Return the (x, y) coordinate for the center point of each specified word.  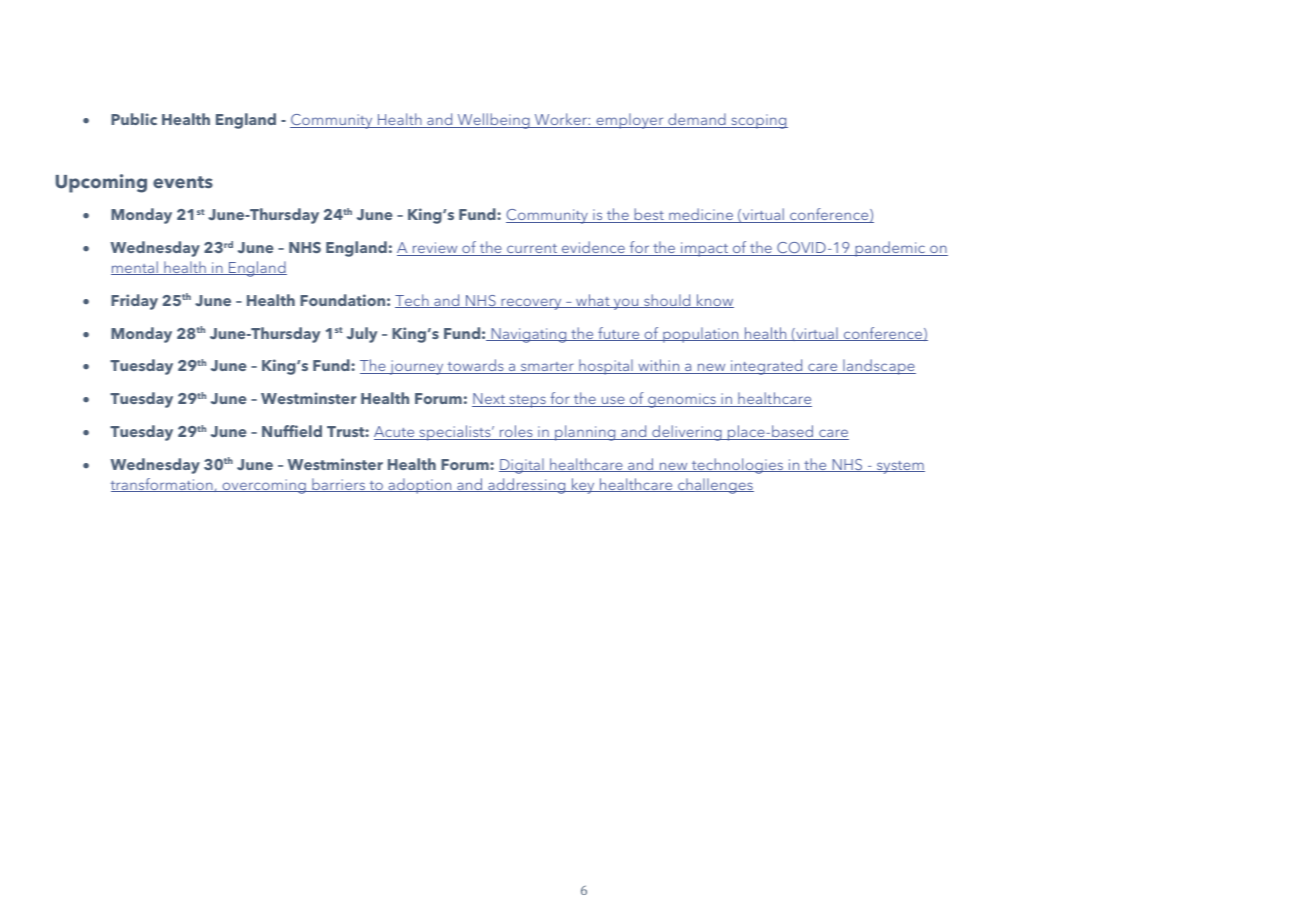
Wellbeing (493, 121)
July (362, 335)
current (532, 250)
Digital (522, 466)
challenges (715, 486)
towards (475, 366)
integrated (767, 367)
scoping (758, 121)
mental (135, 268)
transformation (163, 485)
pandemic (890, 249)
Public (134, 119)
